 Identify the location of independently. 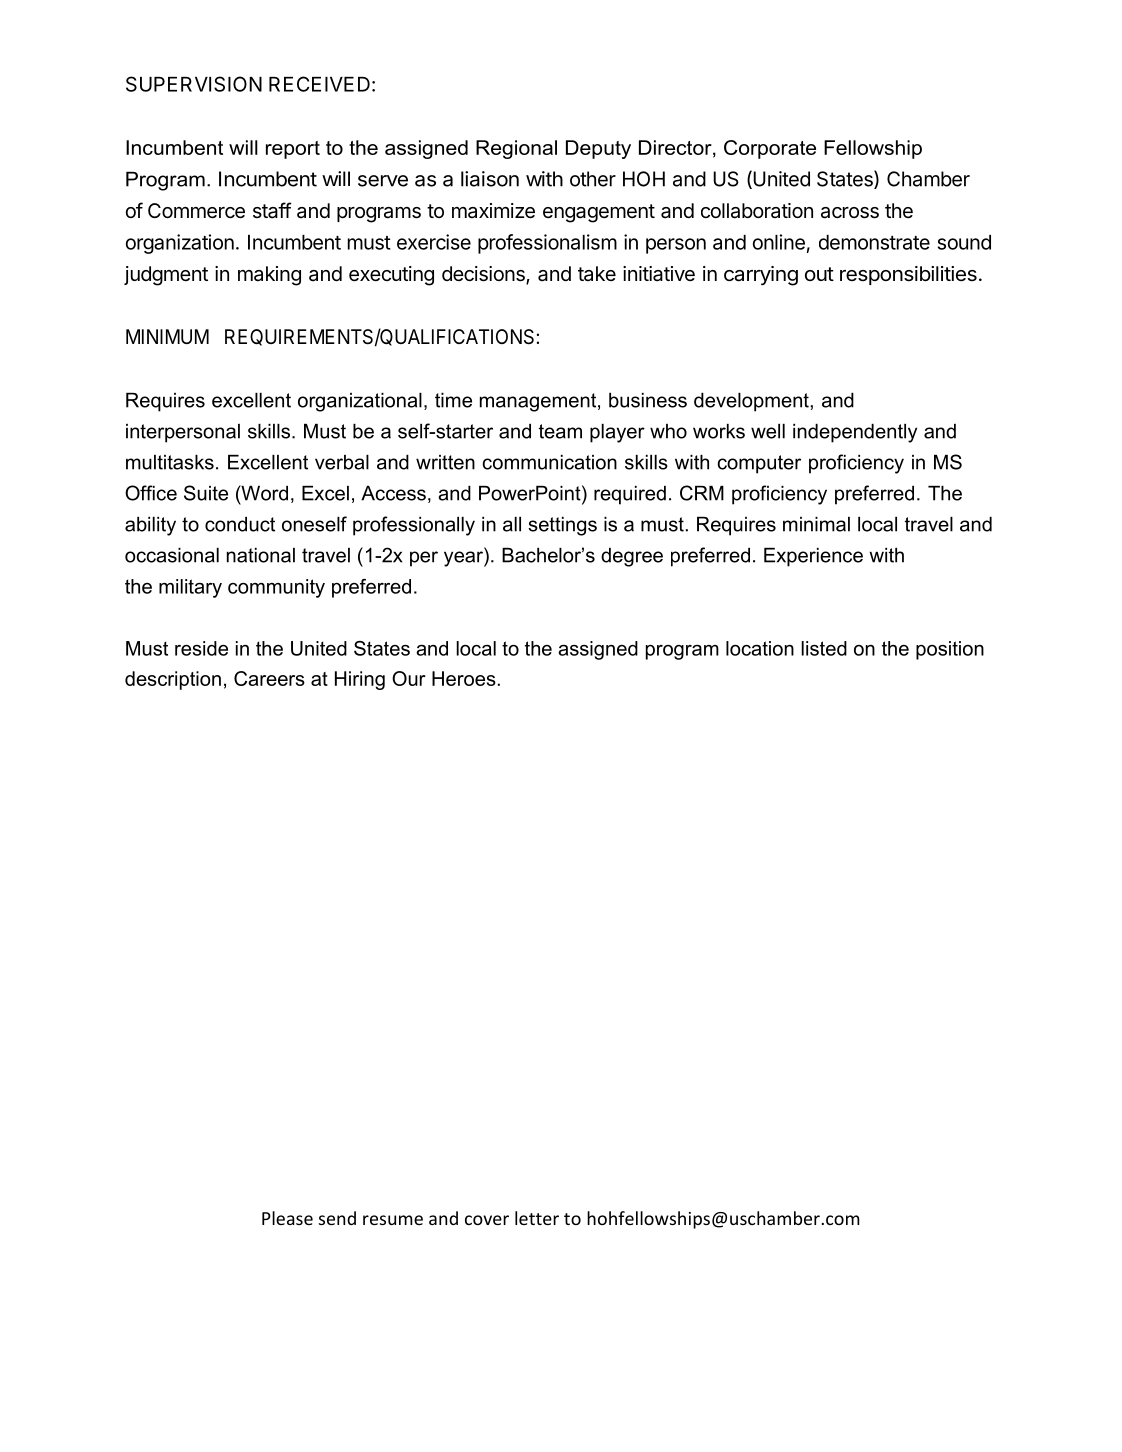
(855, 433).
